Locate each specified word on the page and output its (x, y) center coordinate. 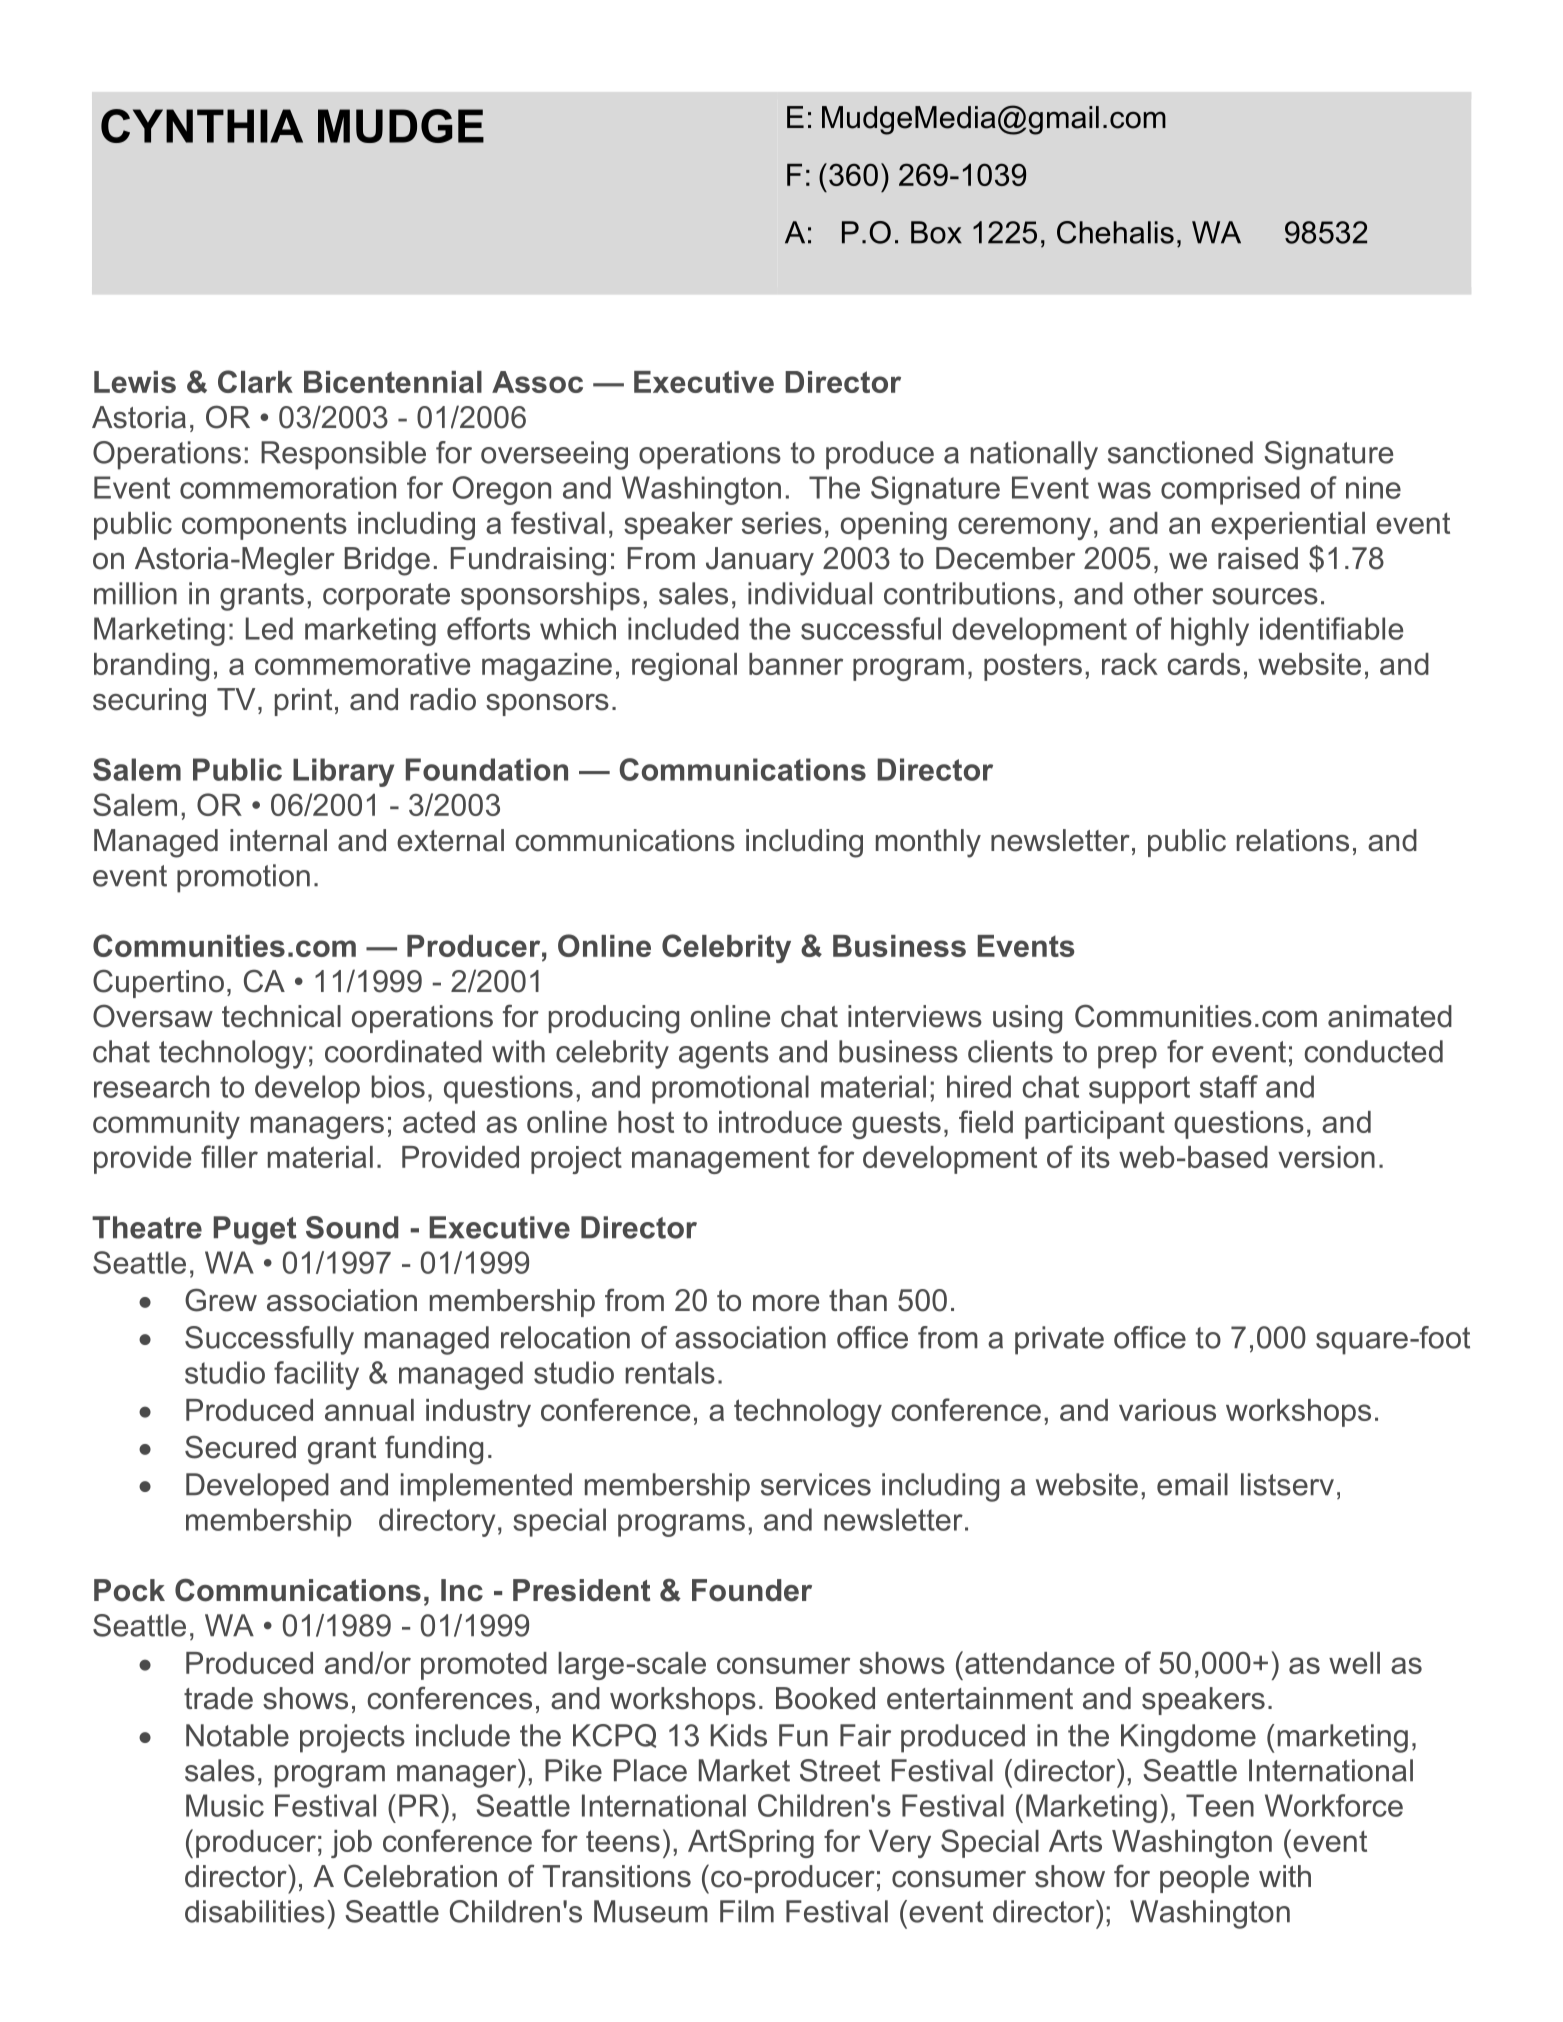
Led (269, 628)
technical (281, 1016)
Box (936, 232)
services (816, 1484)
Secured (240, 1447)
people (1204, 1879)
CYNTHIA (202, 126)
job (351, 1844)
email (1192, 1484)
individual (810, 593)
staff (1229, 1086)
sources (1265, 596)
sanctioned (1180, 452)
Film (747, 1911)
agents (724, 1055)
